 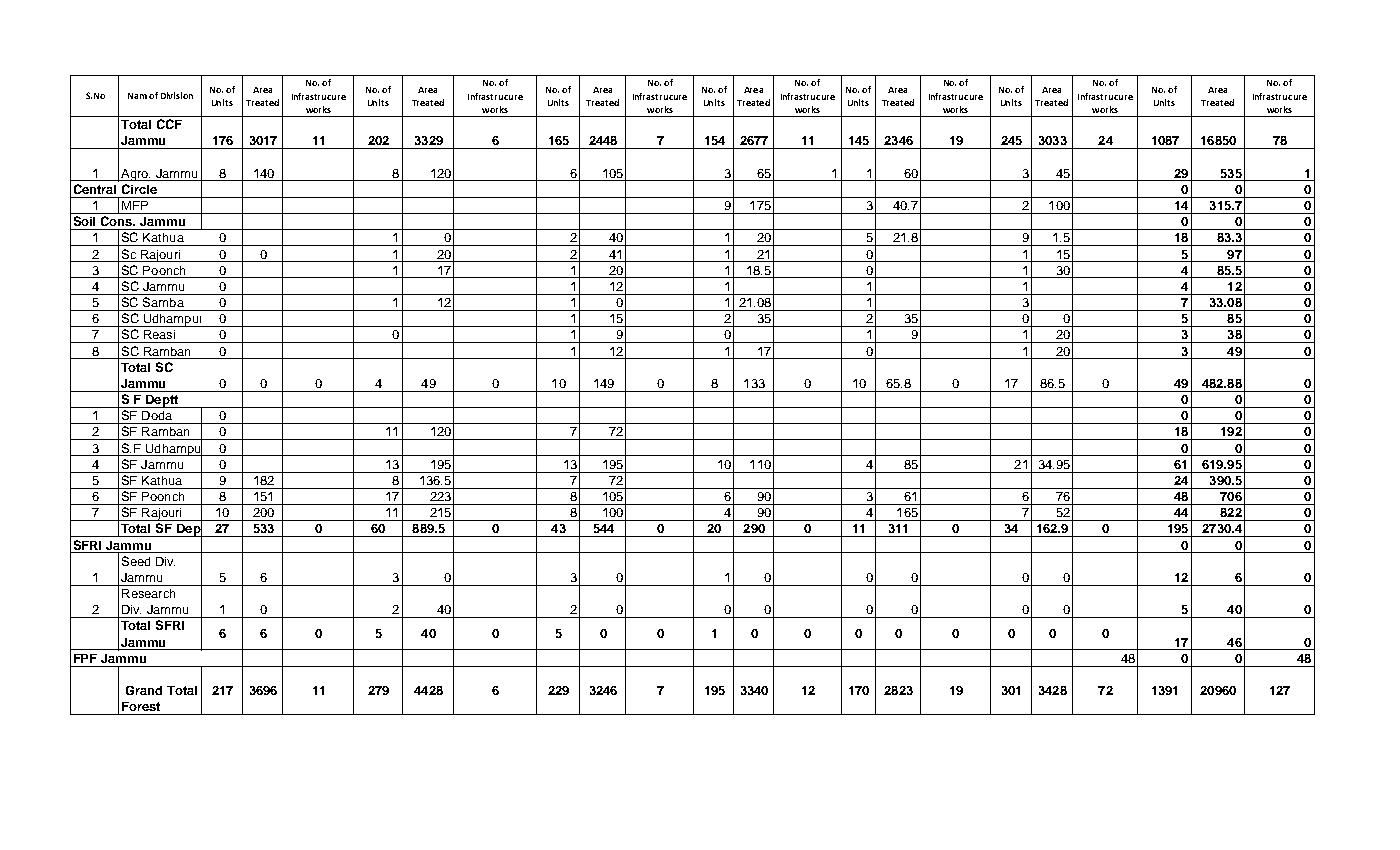 What do you see at coordinates (135, 175) in the screenshot?
I see `Agro` at bounding box center [135, 175].
